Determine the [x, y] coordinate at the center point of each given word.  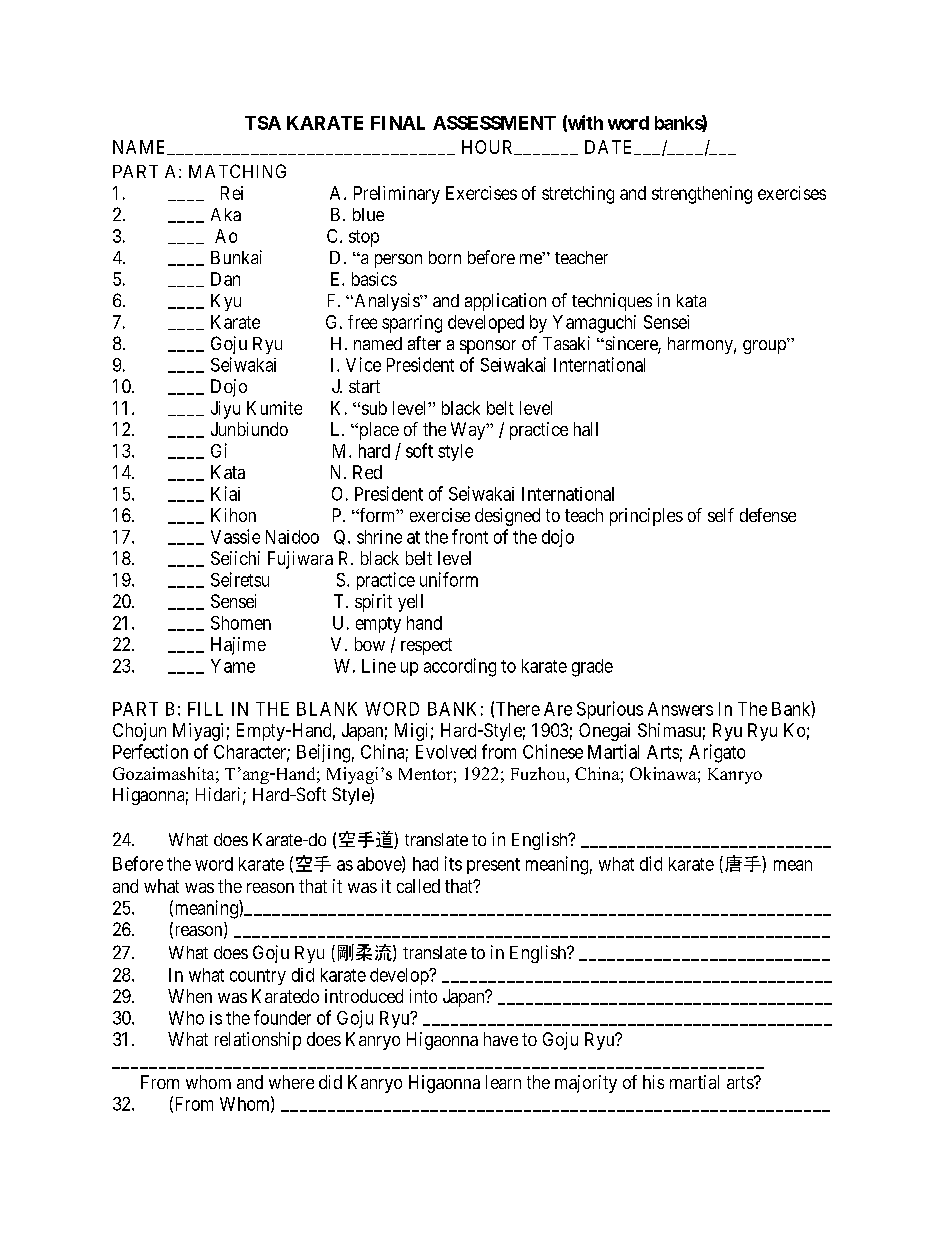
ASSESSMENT [494, 123]
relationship [258, 1041]
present [493, 866]
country [258, 977]
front [470, 536]
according [460, 667]
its [453, 863]
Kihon [233, 515]
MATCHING [237, 171]
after [424, 343]
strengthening [702, 195]
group [765, 346]
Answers [680, 709]
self [721, 515]
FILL [205, 709]
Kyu [226, 302]
